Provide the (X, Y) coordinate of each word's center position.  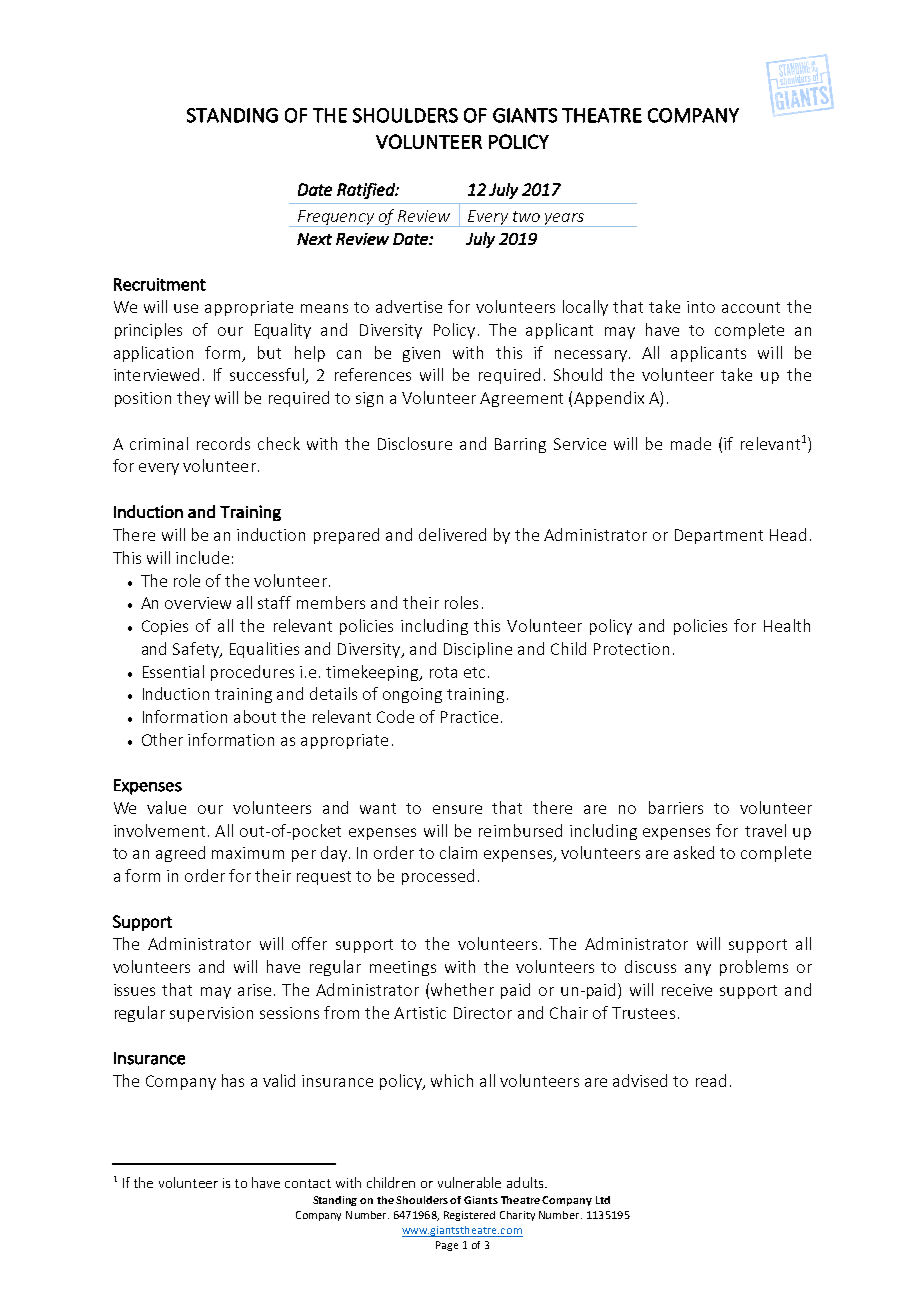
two (526, 216)
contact (308, 1183)
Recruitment (160, 284)
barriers (676, 807)
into (701, 307)
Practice (469, 717)
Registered (469, 1216)
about (255, 716)
